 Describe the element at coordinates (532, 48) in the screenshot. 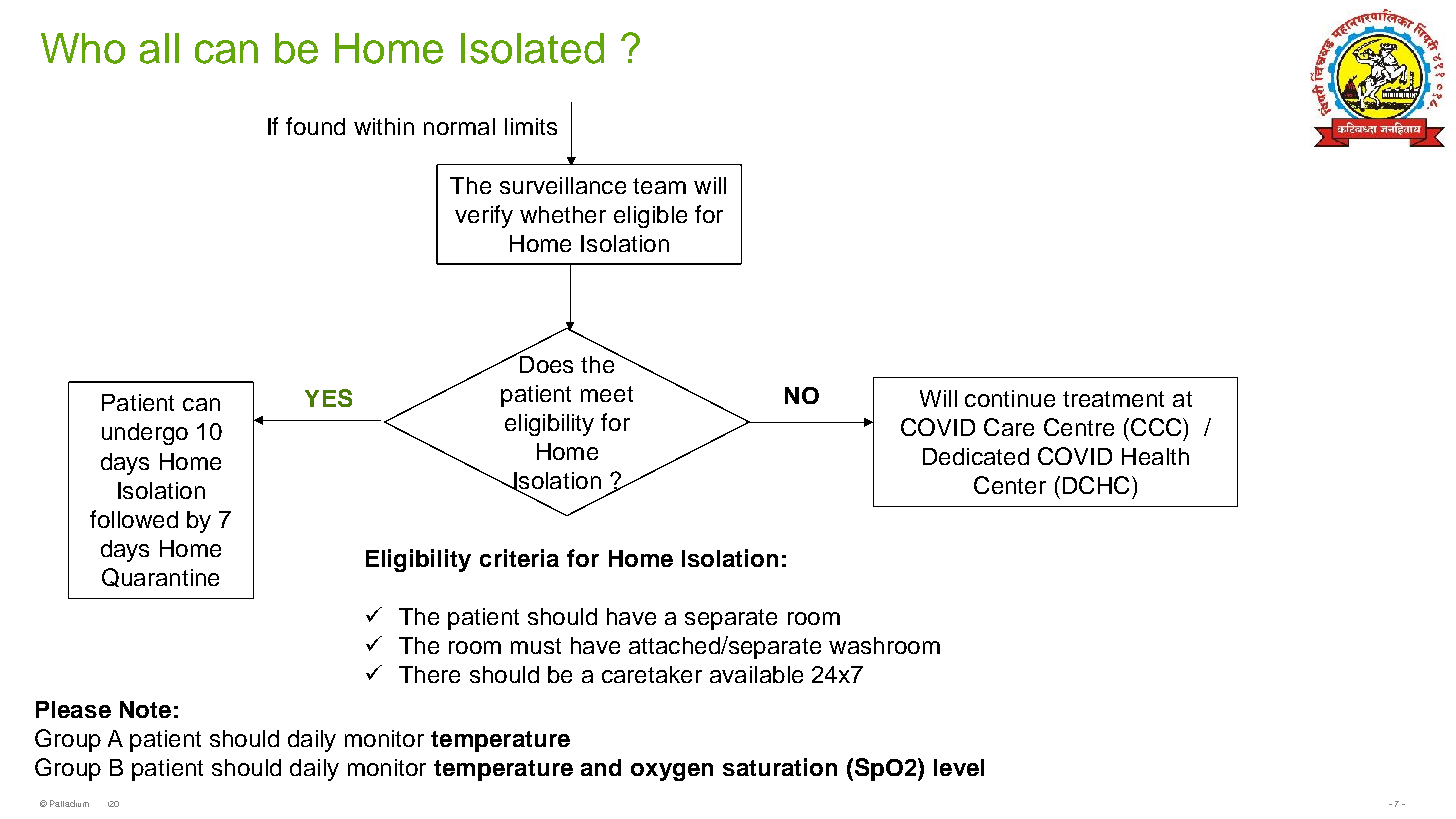

I see `Isolated` at that location.
